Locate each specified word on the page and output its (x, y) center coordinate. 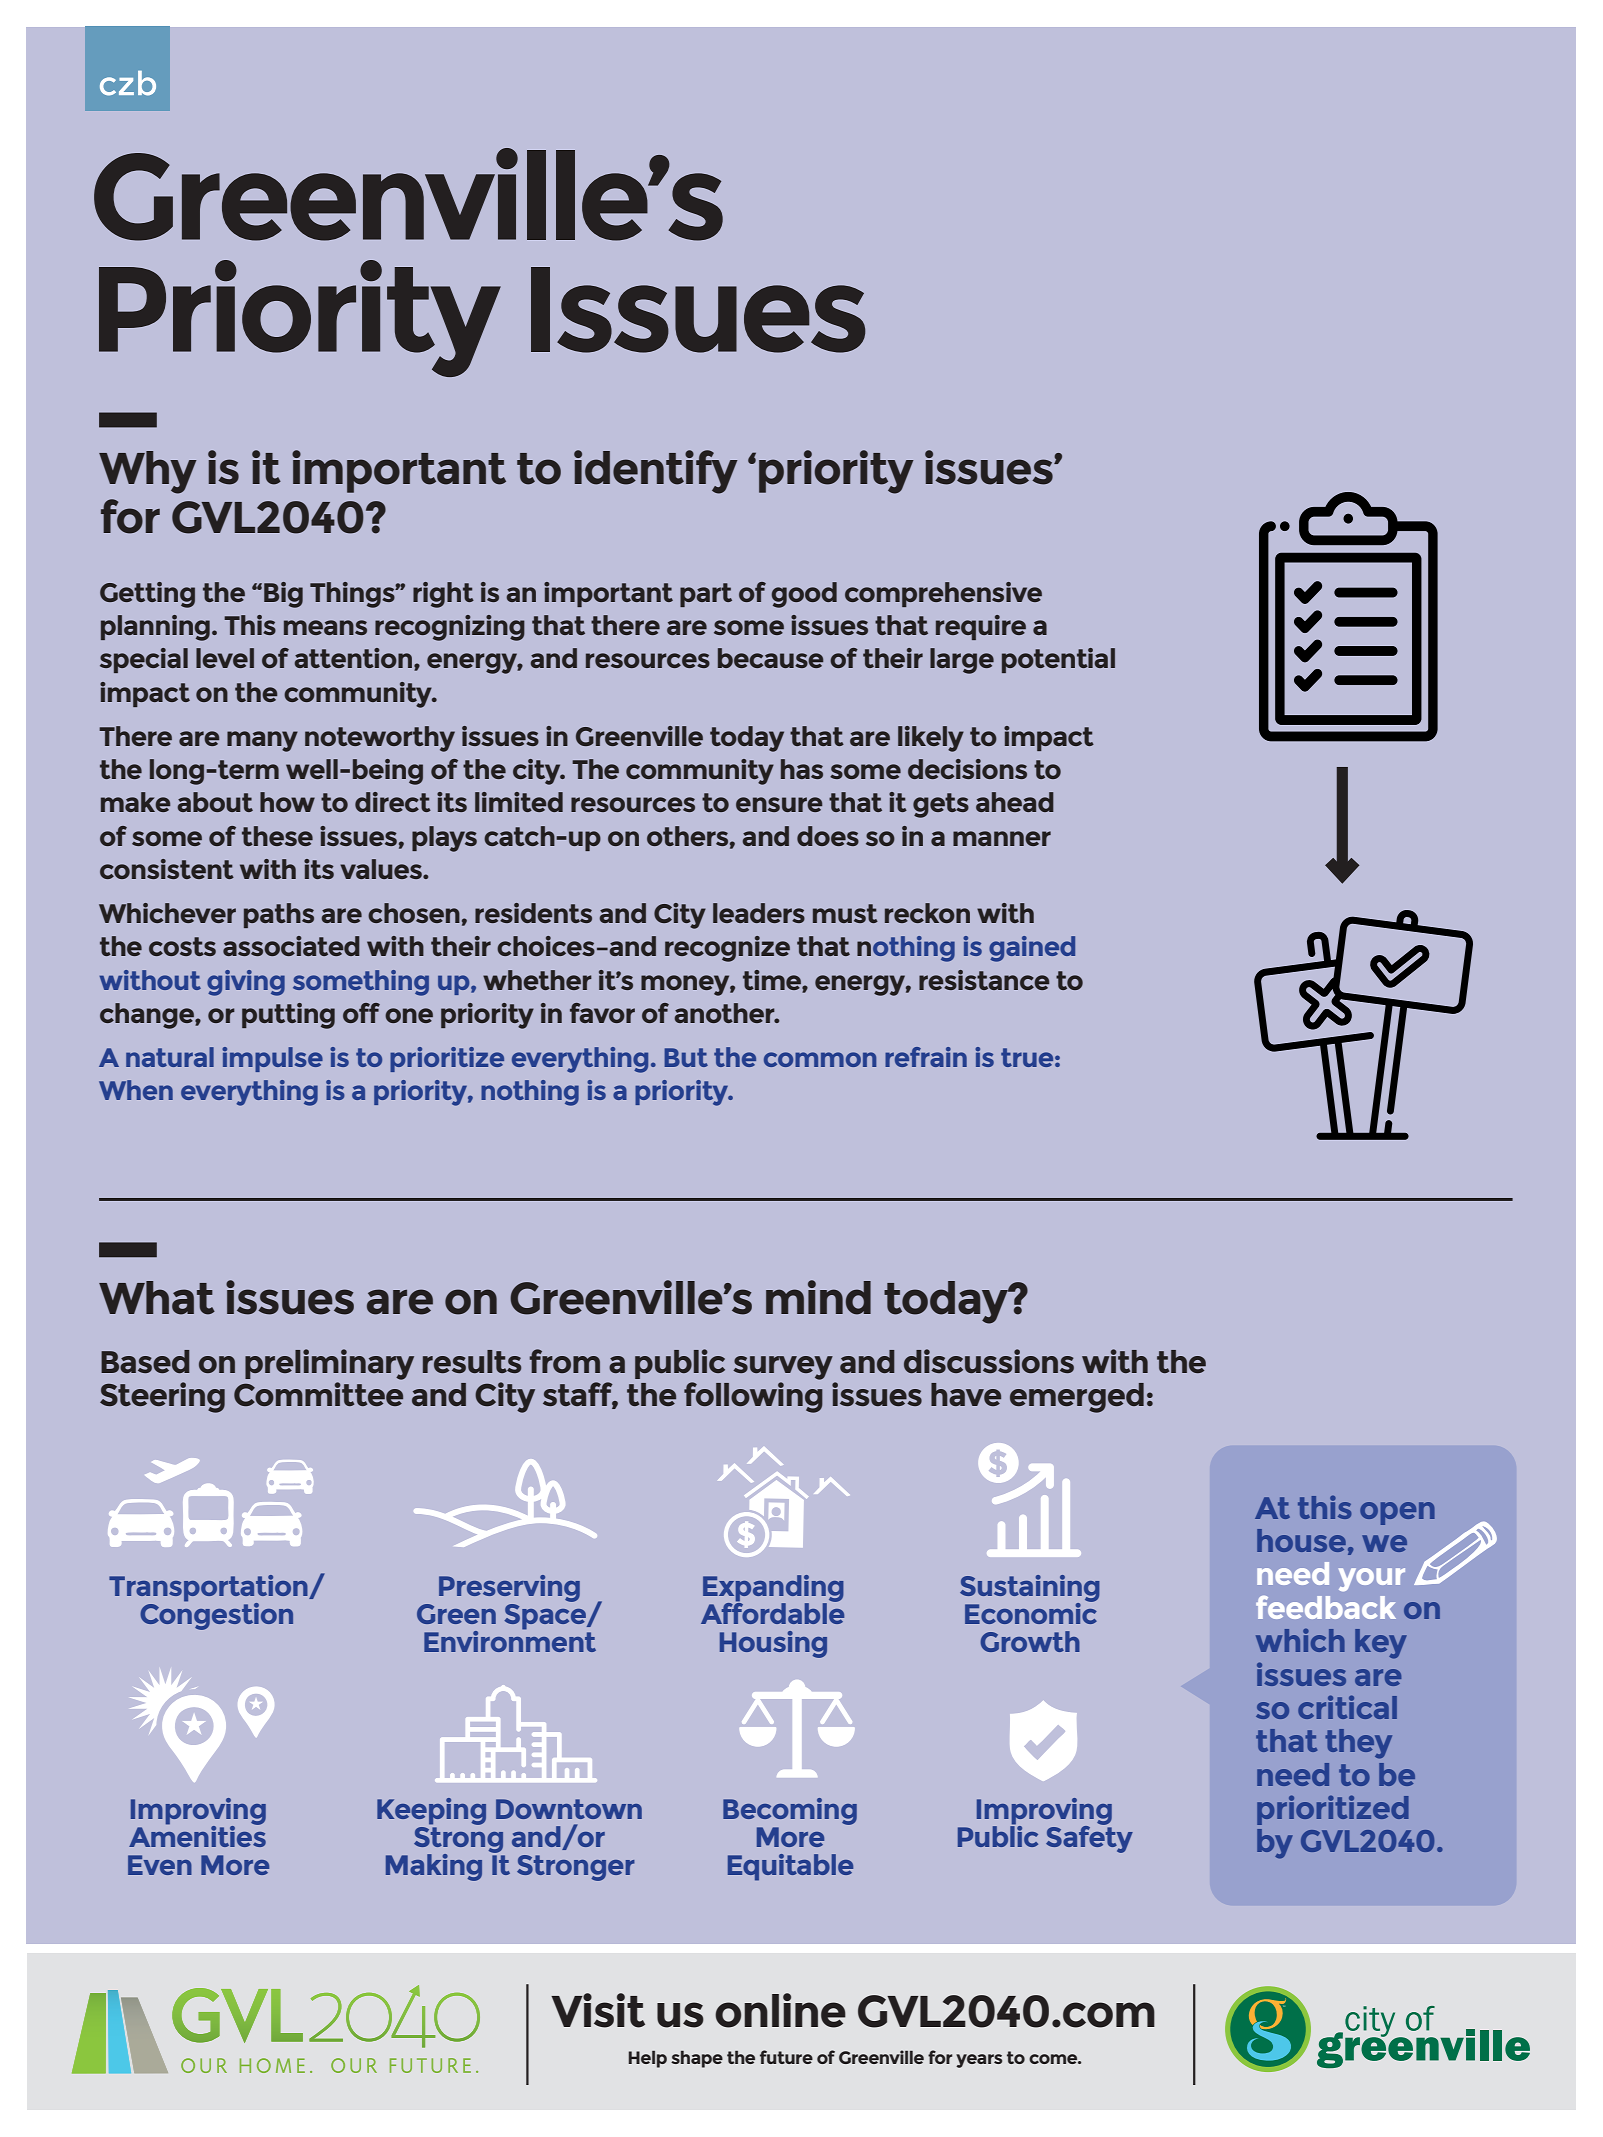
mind (818, 1297)
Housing (773, 1644)
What (157, 1298)
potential (1058, 660)
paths (279, 915)
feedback (1326, 1607)
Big (283, 595)
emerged (1077, 1398)
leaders (759, 913)
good (804, 595)
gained (1032, 949)
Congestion (216, 1615)
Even (160, 1865)
